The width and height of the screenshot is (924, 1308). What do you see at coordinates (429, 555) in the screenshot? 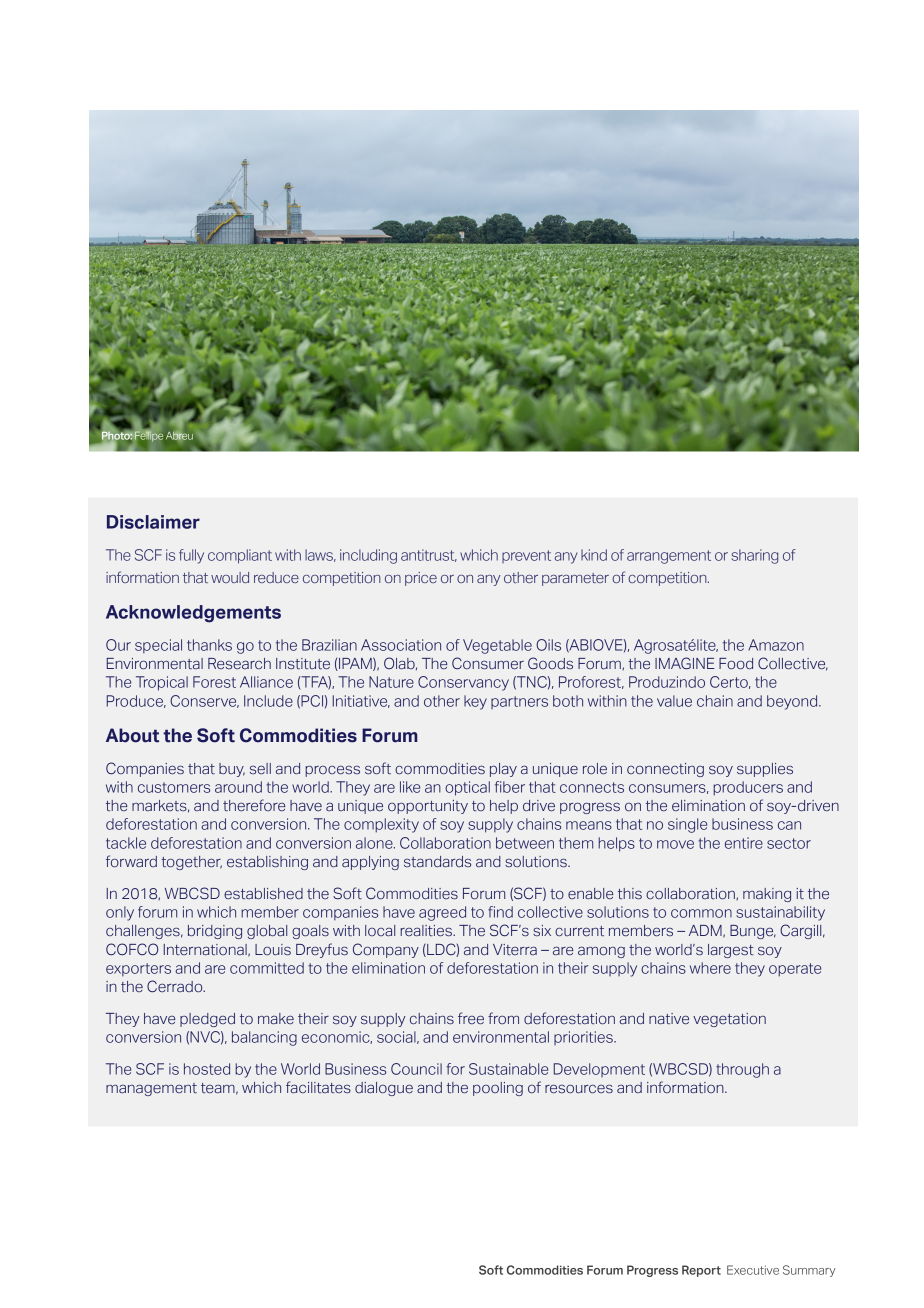
I see `antitrust` at bounding box center [429, 555].
